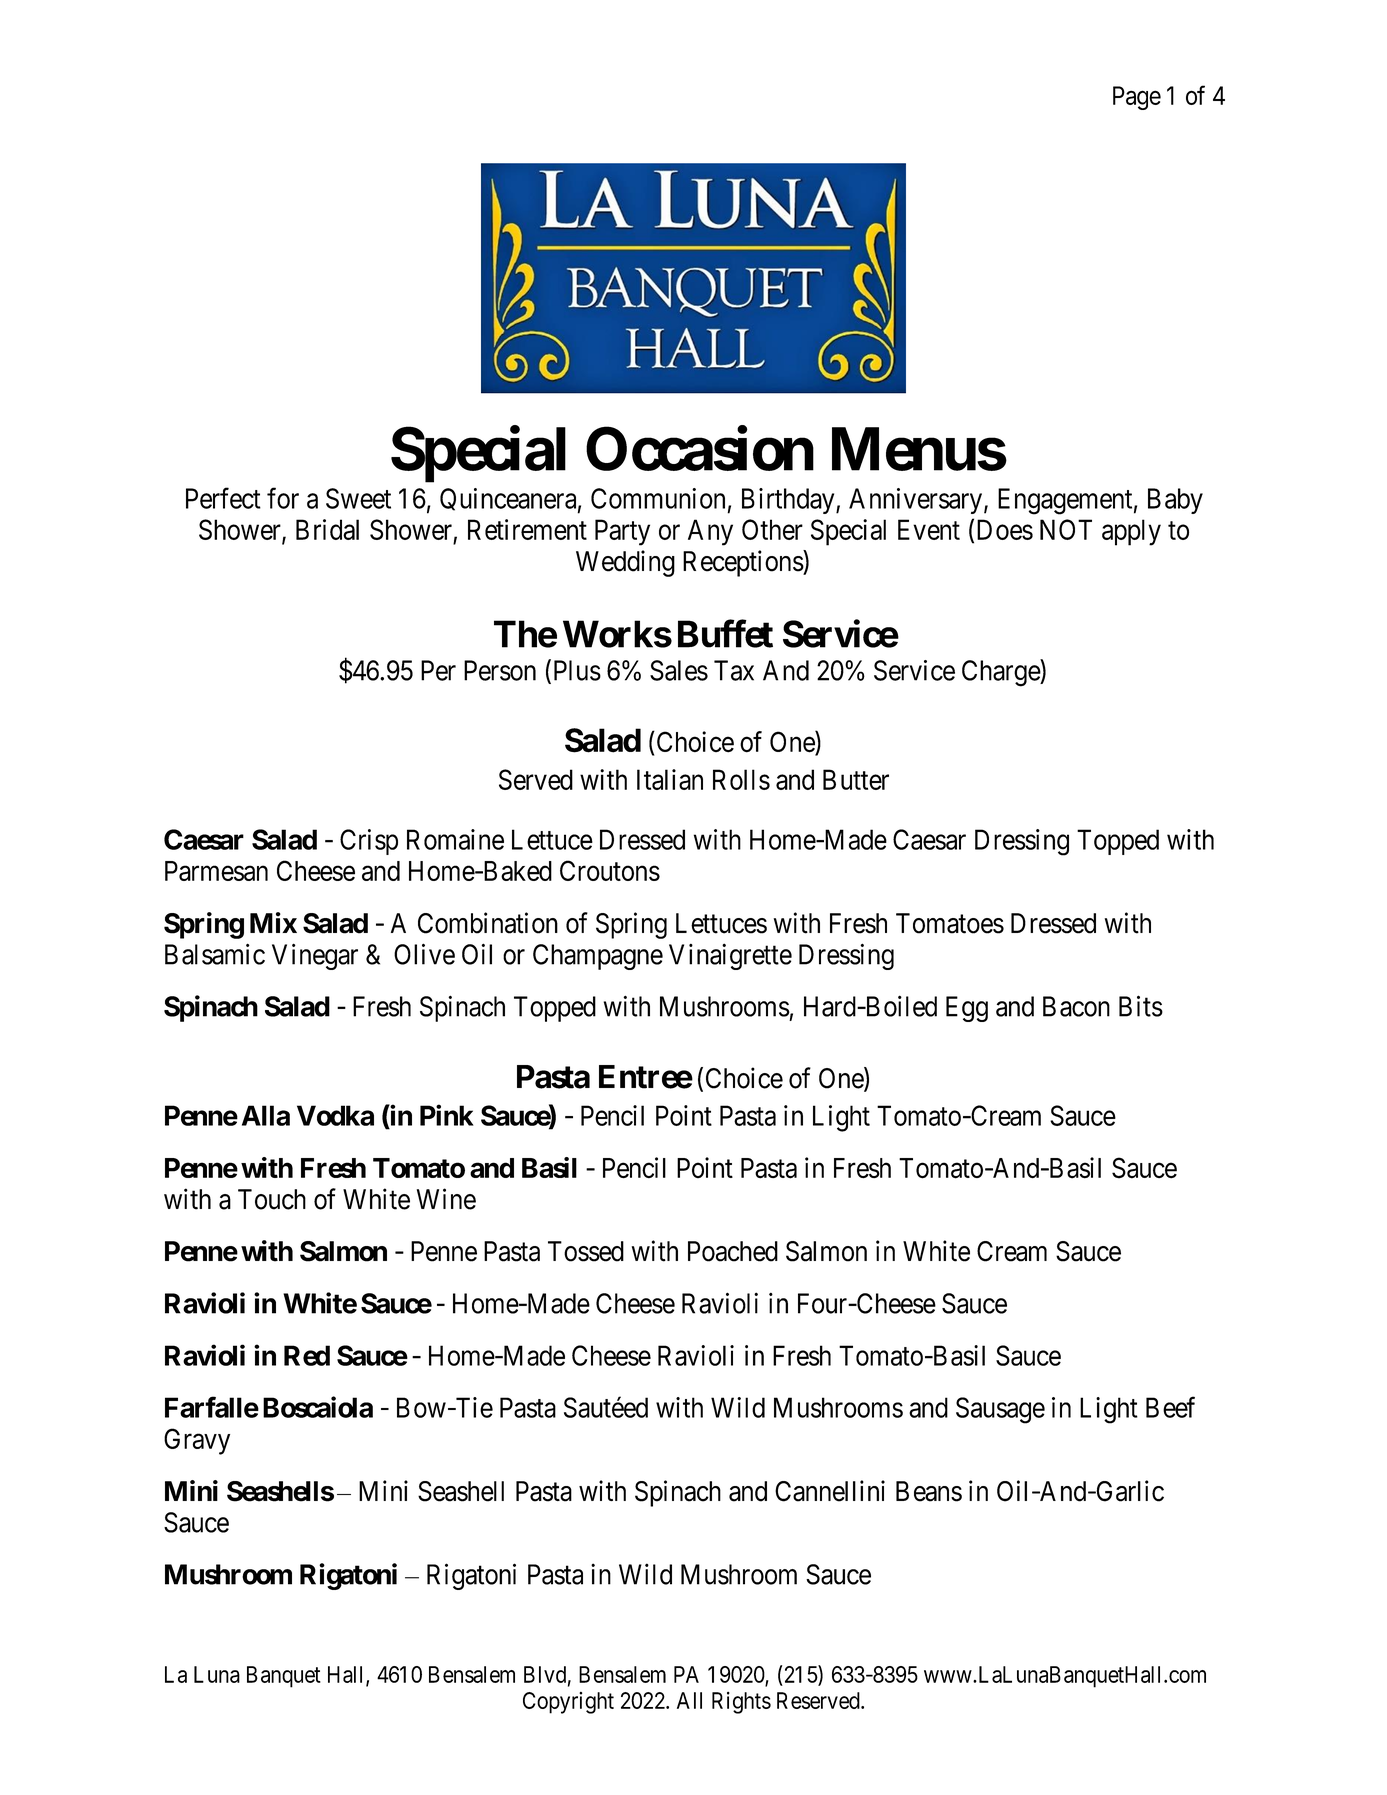  Describe the element at coordinates (830, 1491) in the screenshot. I see `Cannellini` at that location.
